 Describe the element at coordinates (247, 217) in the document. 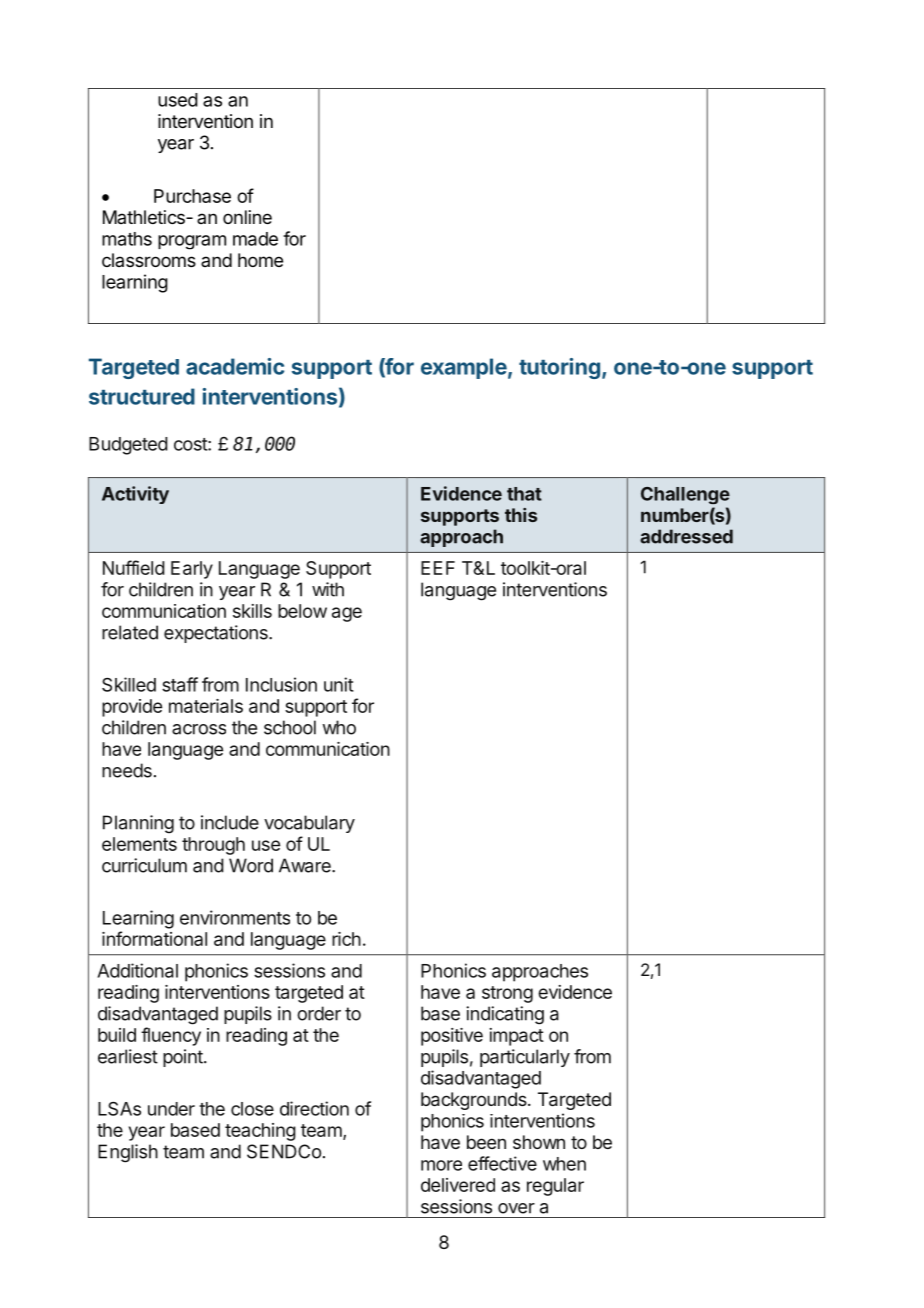

I see `online` at that location.
